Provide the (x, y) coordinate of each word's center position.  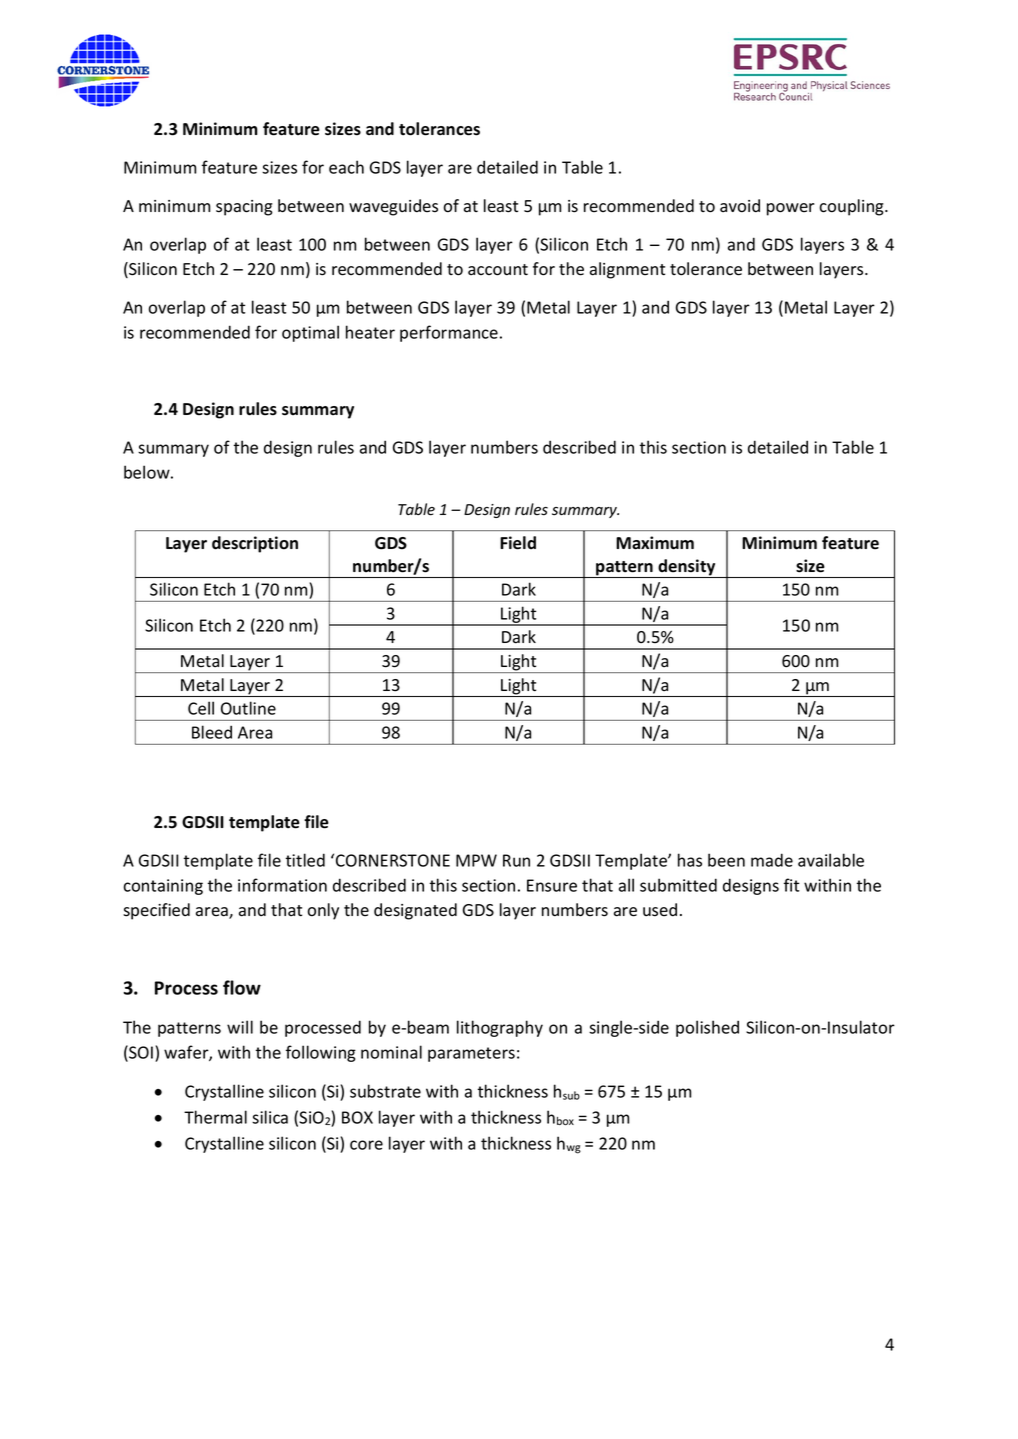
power (791, 209)
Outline (248, 708)
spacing (244, 208)
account (498, 270)
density (687, 568)
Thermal (215, 1117)
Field (518, 543)
